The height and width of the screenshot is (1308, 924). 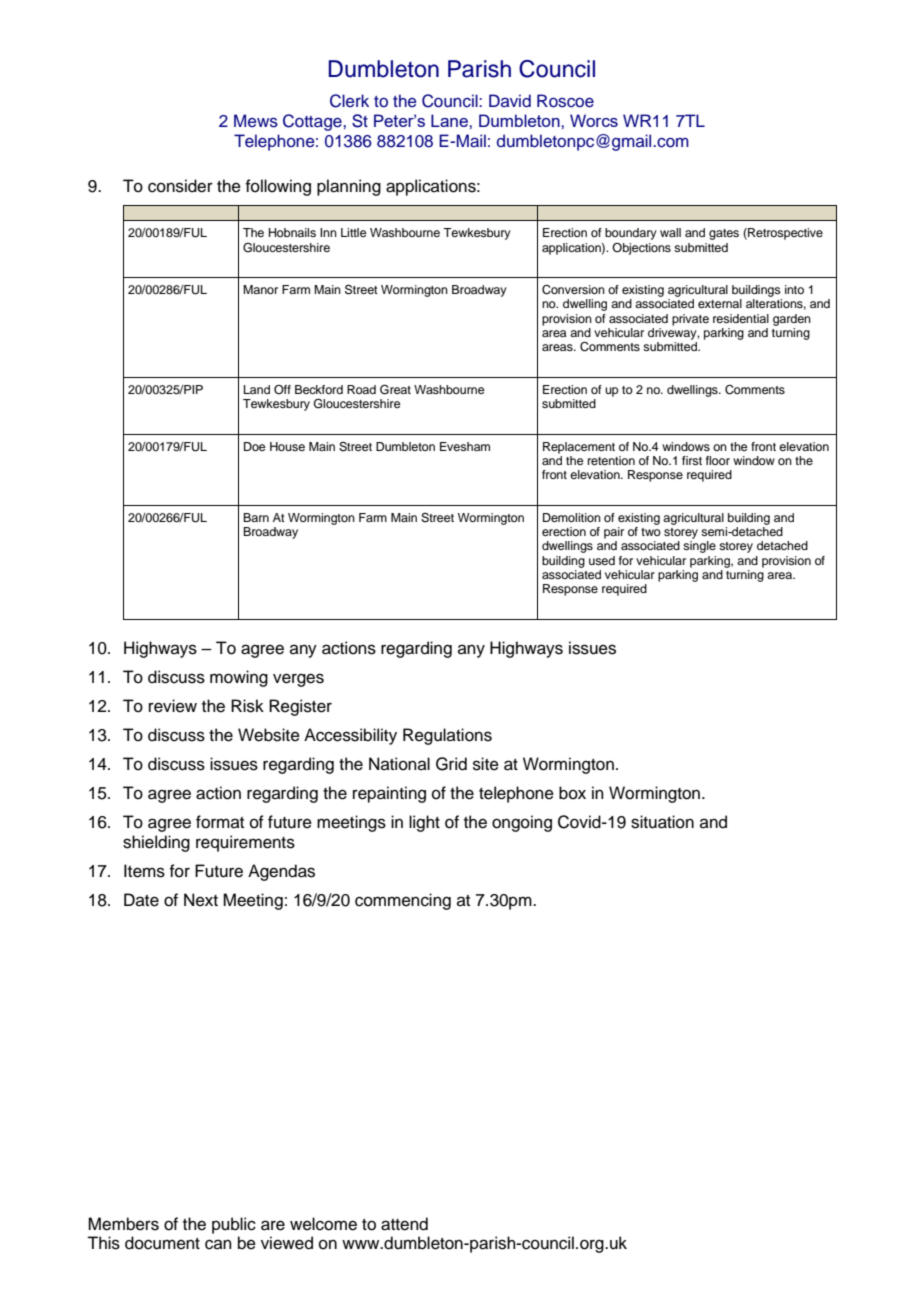 I want to click on light, so click(x=424, y=823).
